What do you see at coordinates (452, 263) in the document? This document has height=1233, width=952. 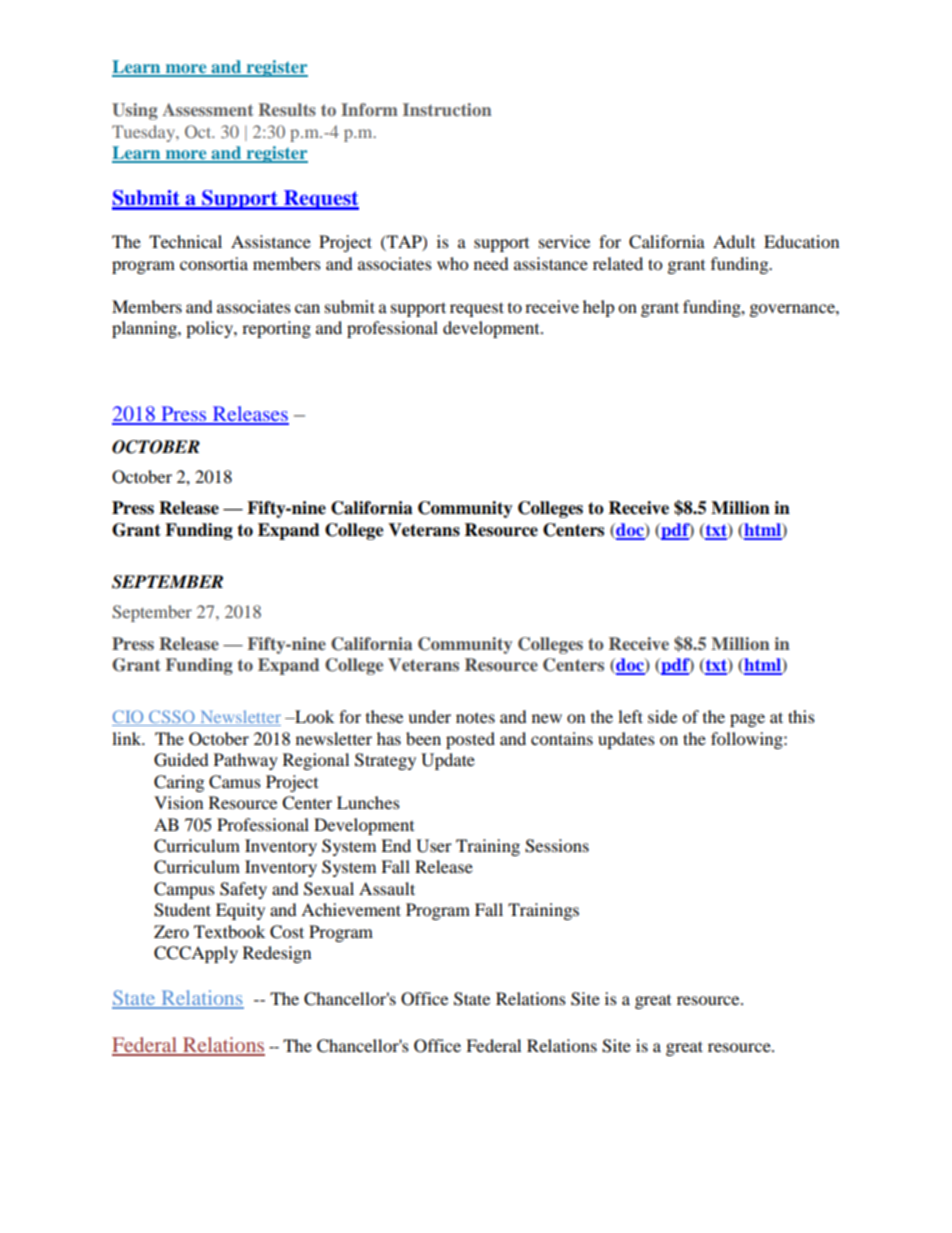 I see `who` at bounding box center [452, 263].
